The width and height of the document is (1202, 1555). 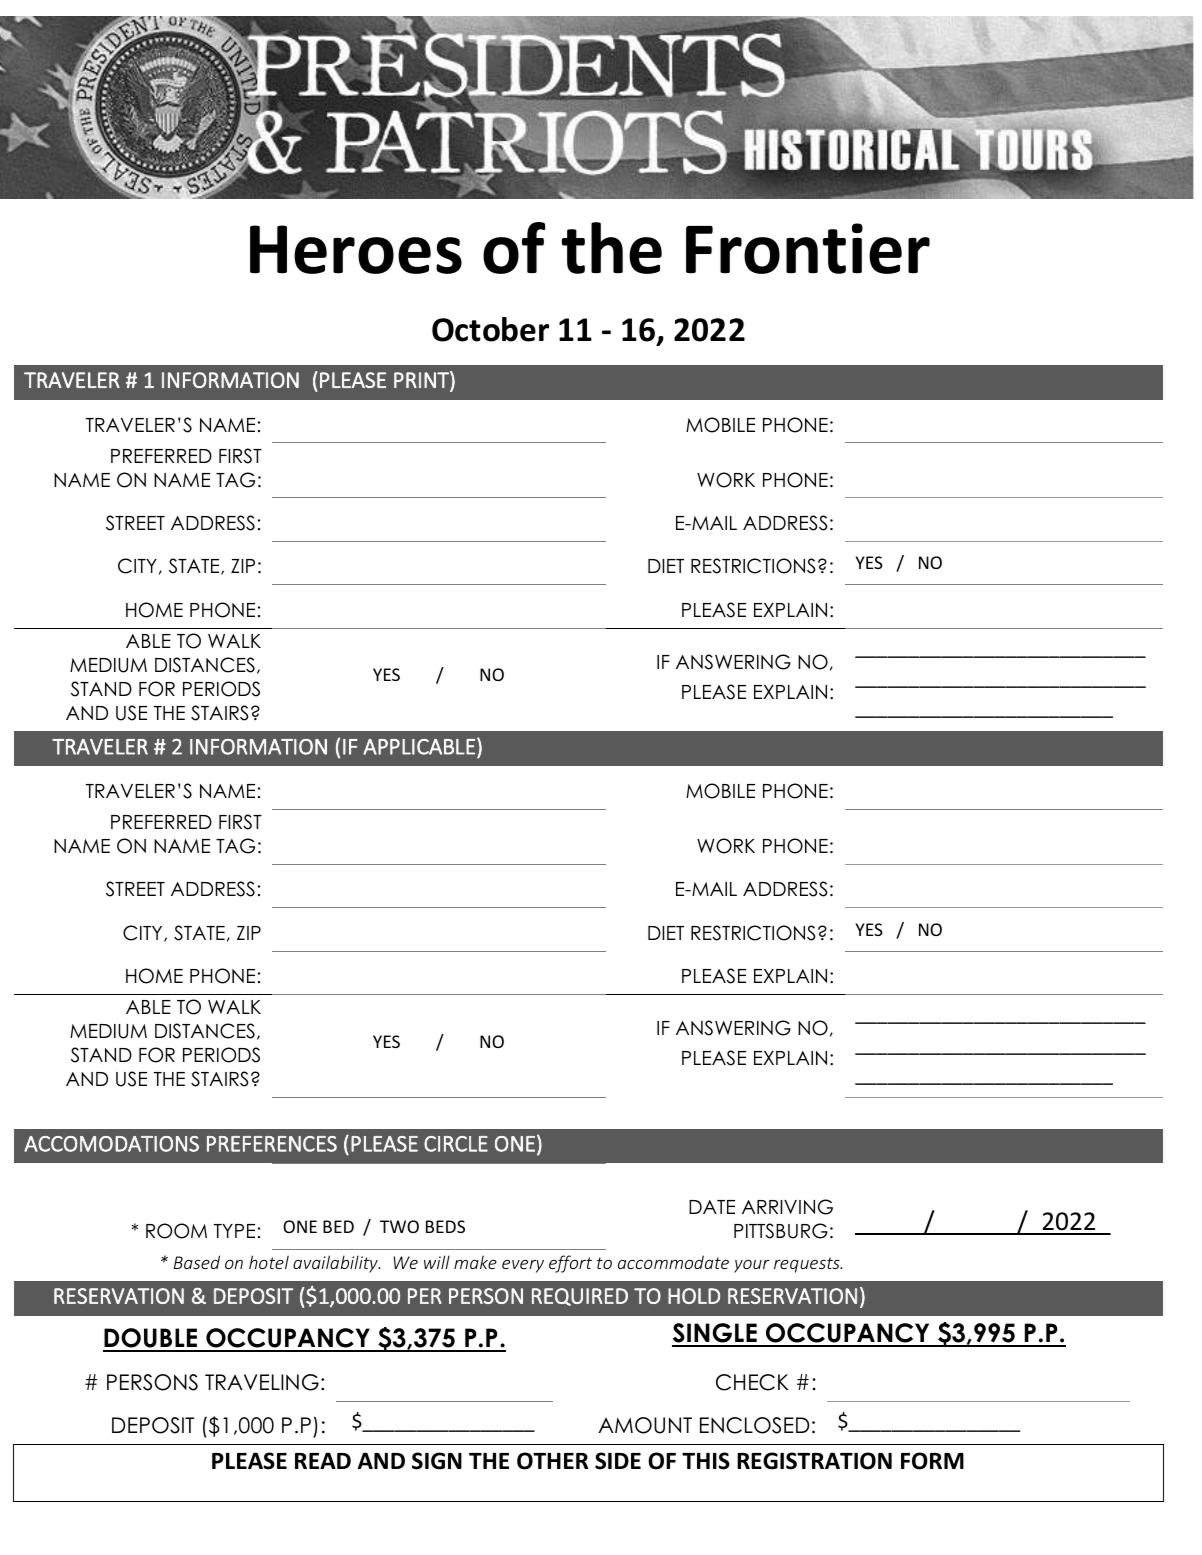 What do you see at coordinates (490, 329) in the document?
I see `October` at bounding box center [490, 329].
